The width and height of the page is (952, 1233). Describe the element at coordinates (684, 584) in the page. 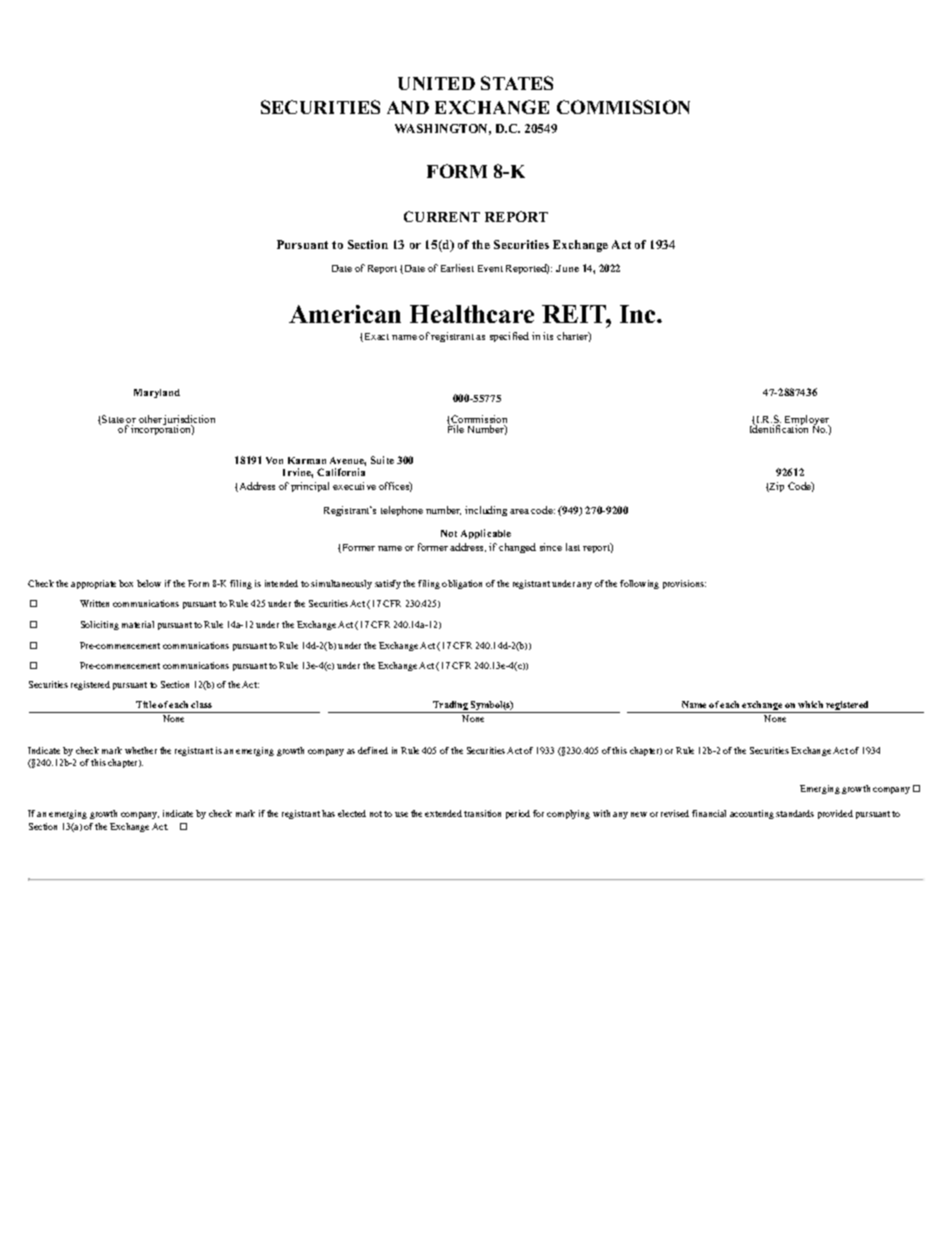

I see `provisions` at that location.
